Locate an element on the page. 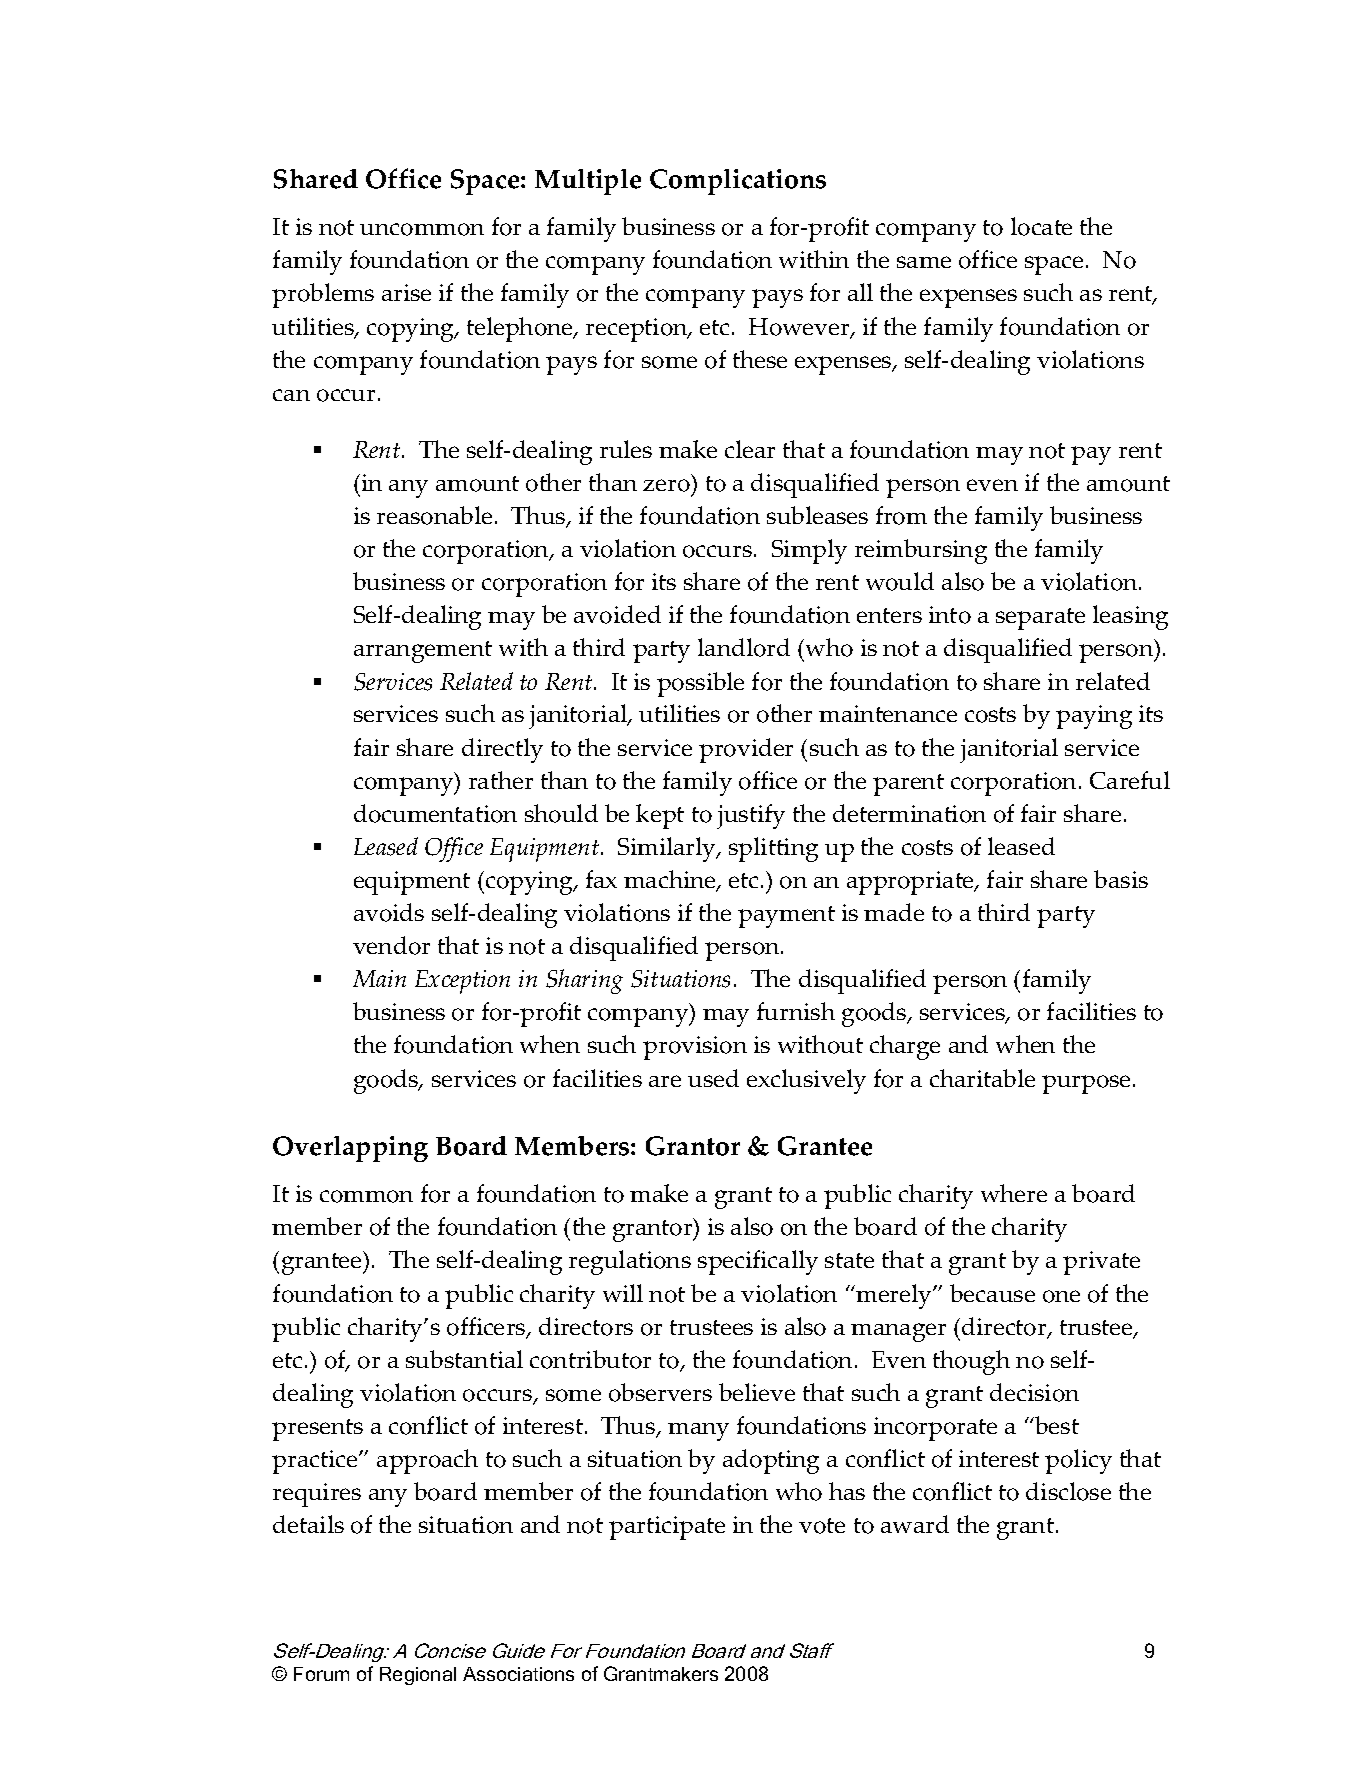 The height and width of the document is (1766, 1364). Complications is located at coordinates (738, 182).
